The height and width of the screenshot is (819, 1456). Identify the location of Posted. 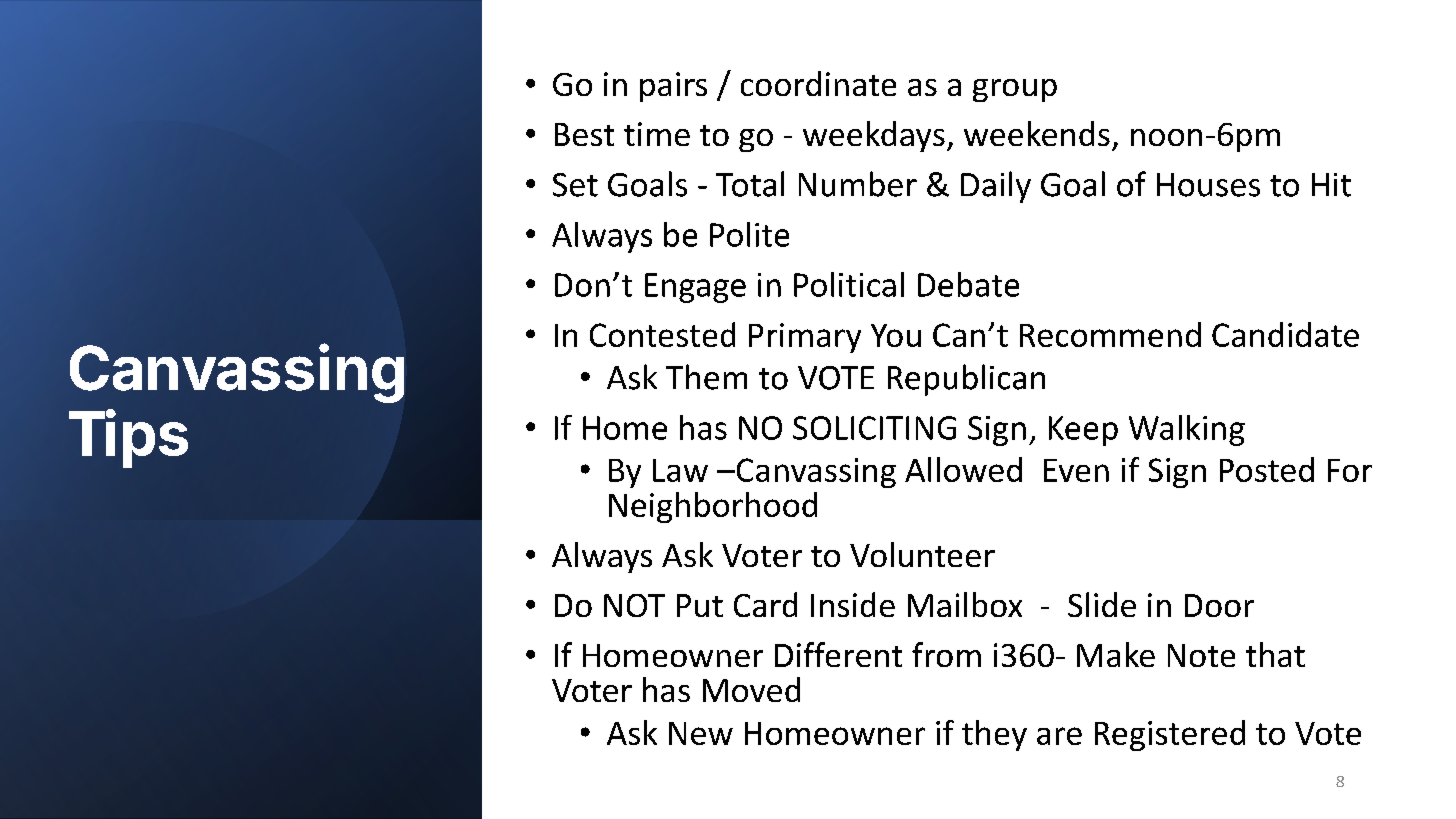
(1267, 469).
